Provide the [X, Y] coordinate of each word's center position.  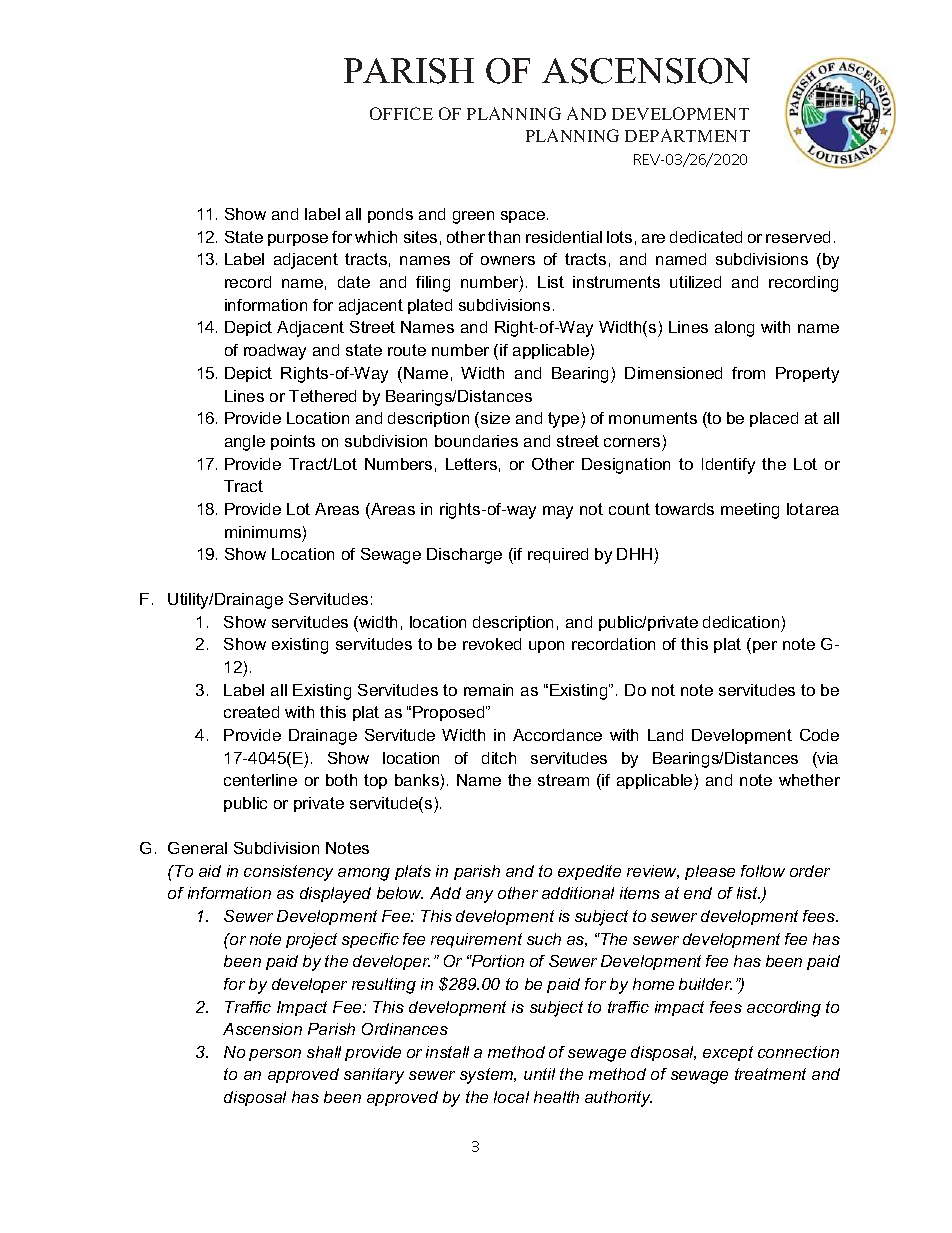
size [495, 418]
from [748, 373]
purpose [298, 240]
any [479, 896]
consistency [288, 873]
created [251, 712]
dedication [741, 622]
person [275, 1055]
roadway [275, 352]
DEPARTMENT [687, 135]
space [524, 217]
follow [763, 871]
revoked [492, 644]
